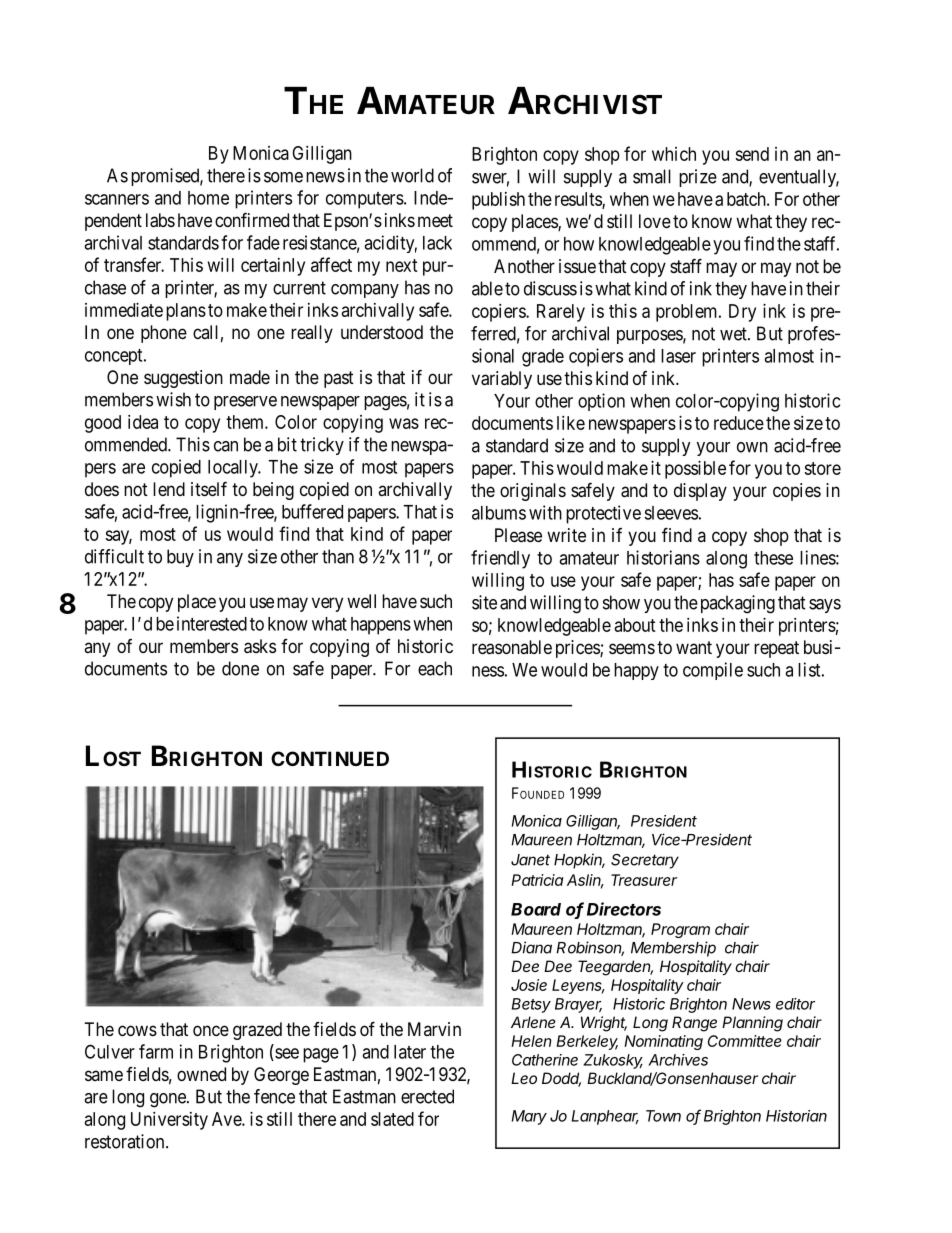  What do you see at coordinates (330, 758) in the screenshot?
I see `CONTINUED` at bounding box center [330, 758].
